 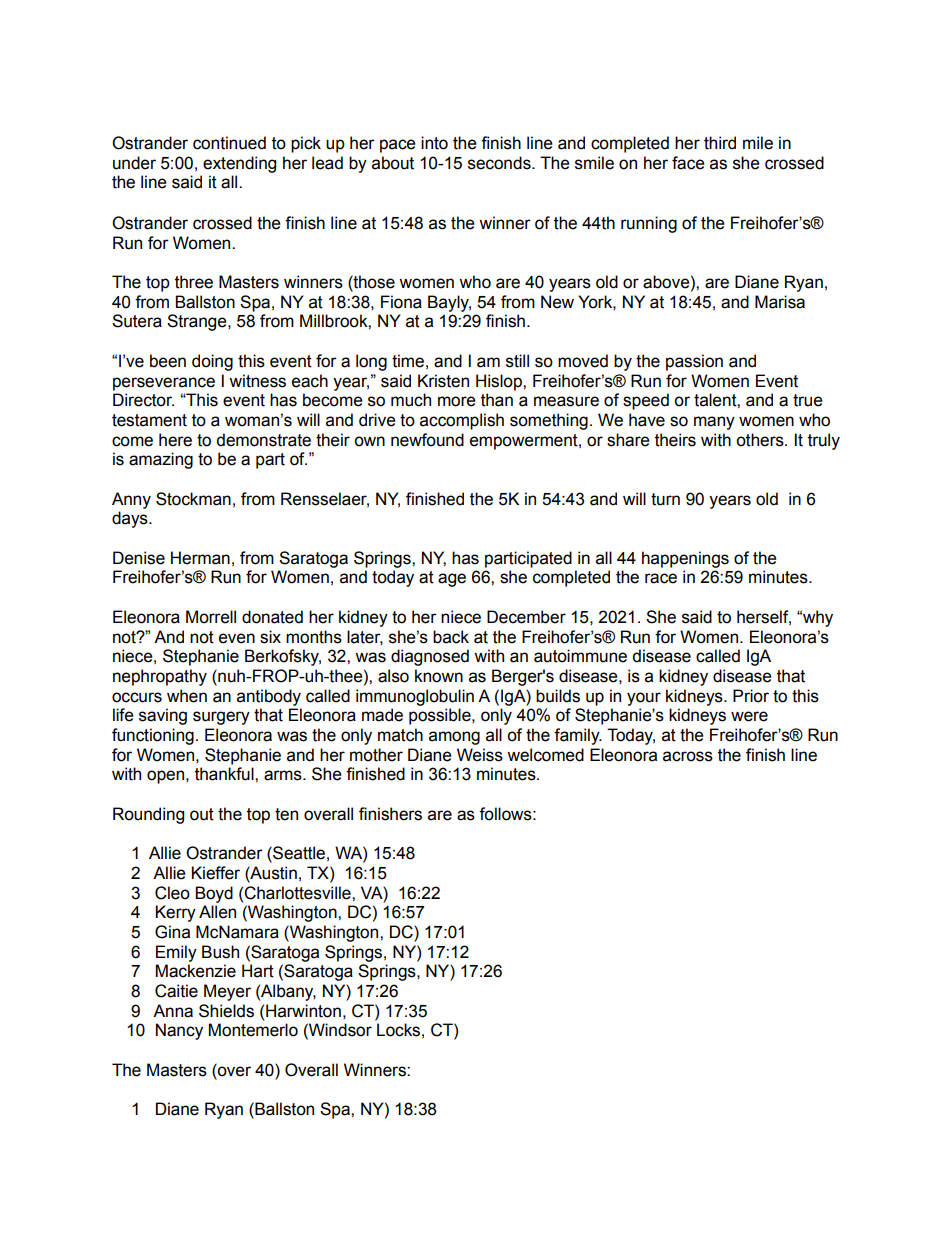 I want to click on others, so click(x=761, y=440).
